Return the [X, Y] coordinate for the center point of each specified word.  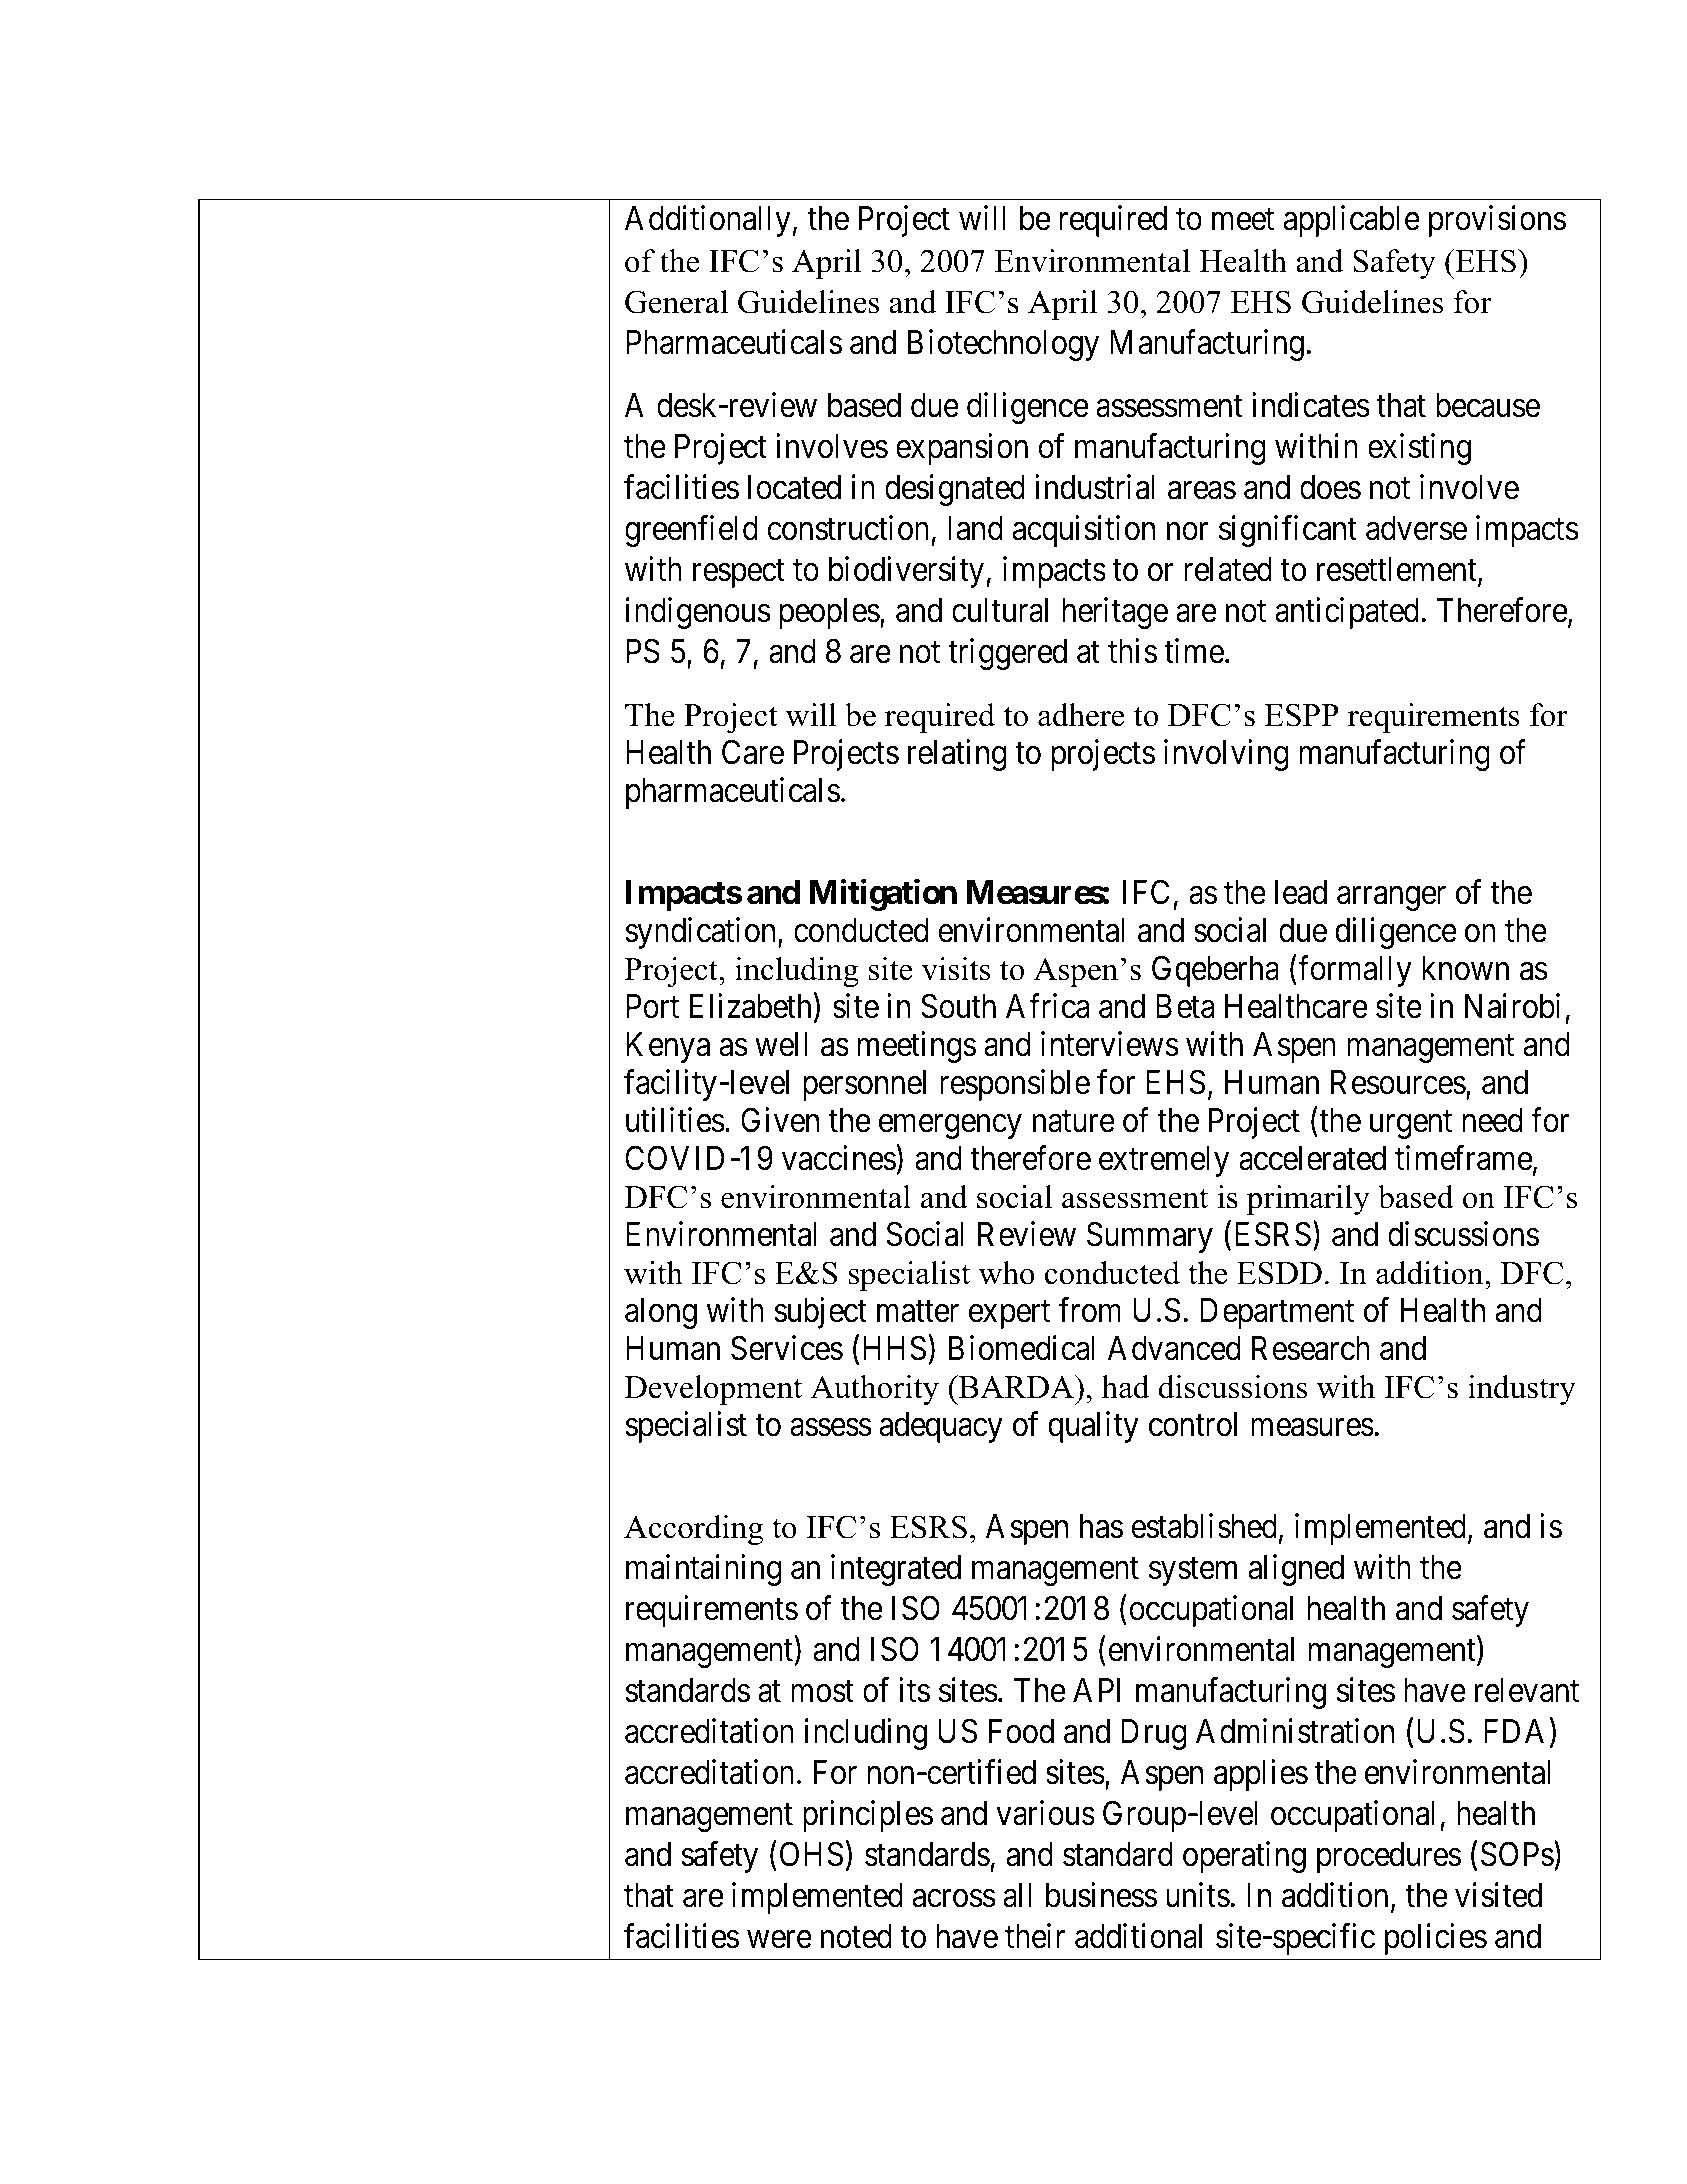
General [676, 302]
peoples [829, 613]
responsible [1015, 1085]
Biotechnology [1003, 345]
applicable [1352, 221]
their [1035, 1936]
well [781, 1044]
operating [1244, 1857]
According [693, 1530]
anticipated [1347, 613]
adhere [1081, 715]
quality [1093, 1427]
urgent [1411, 1125]
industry [1522, 1390]
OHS [811, 1854]
